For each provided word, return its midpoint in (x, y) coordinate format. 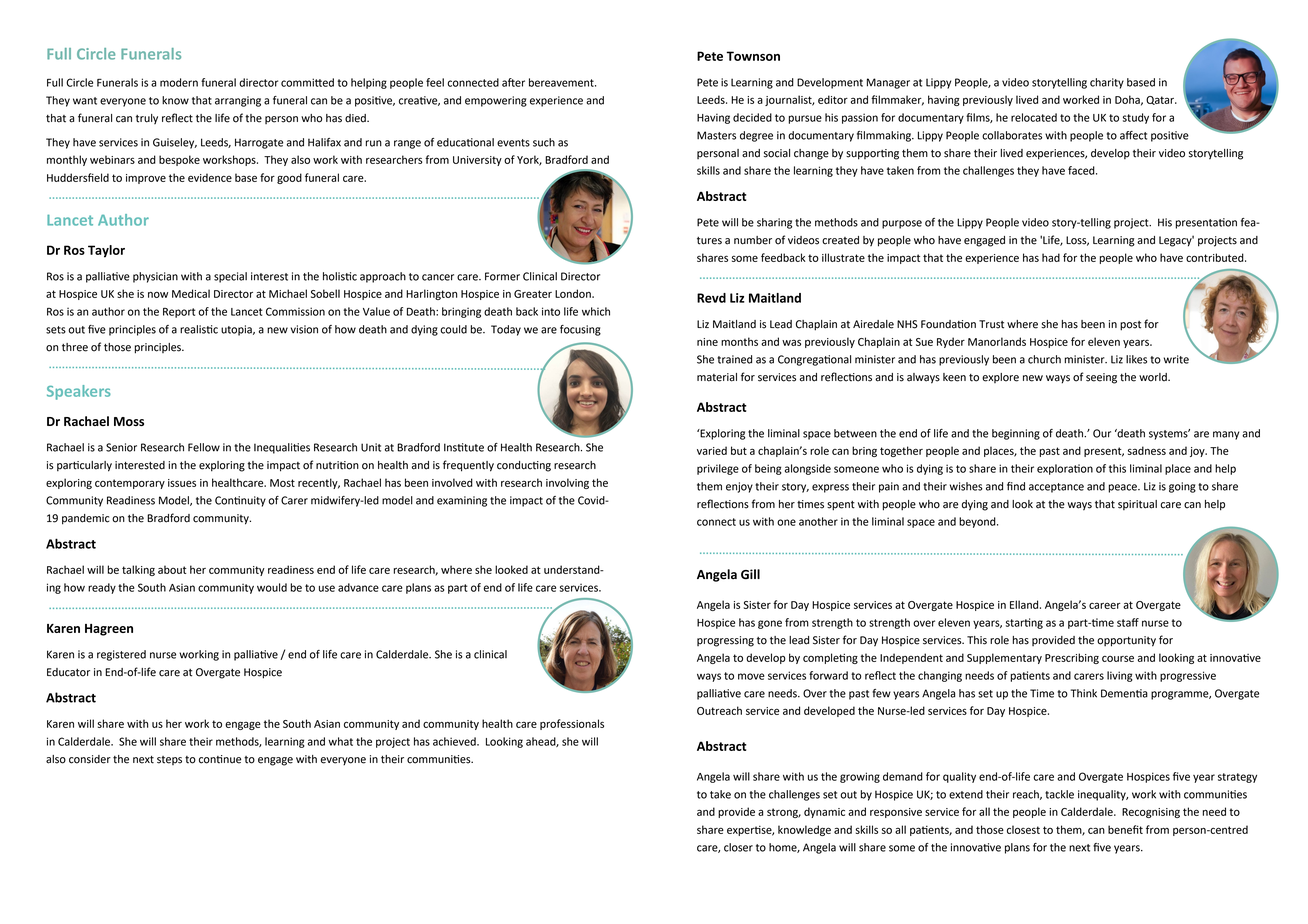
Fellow (204, 447)
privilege (718, 469)
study (1136, 118)
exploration (1065, 469)
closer (738, 847)
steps (169, 760)
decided (752, 117)
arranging (238, 101)
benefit (1125, 829)
